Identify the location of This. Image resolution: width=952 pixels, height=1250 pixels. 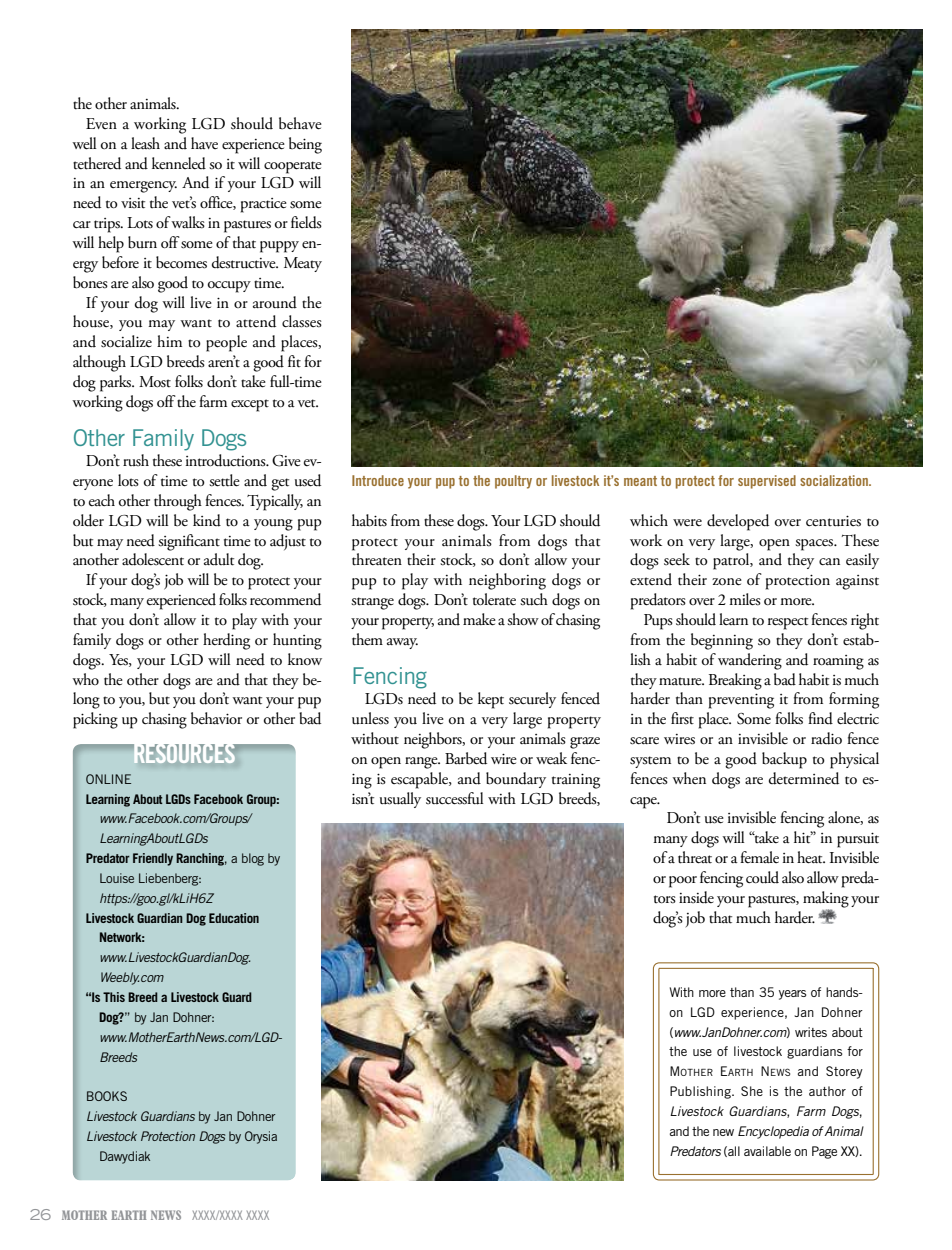
(114, 997).
